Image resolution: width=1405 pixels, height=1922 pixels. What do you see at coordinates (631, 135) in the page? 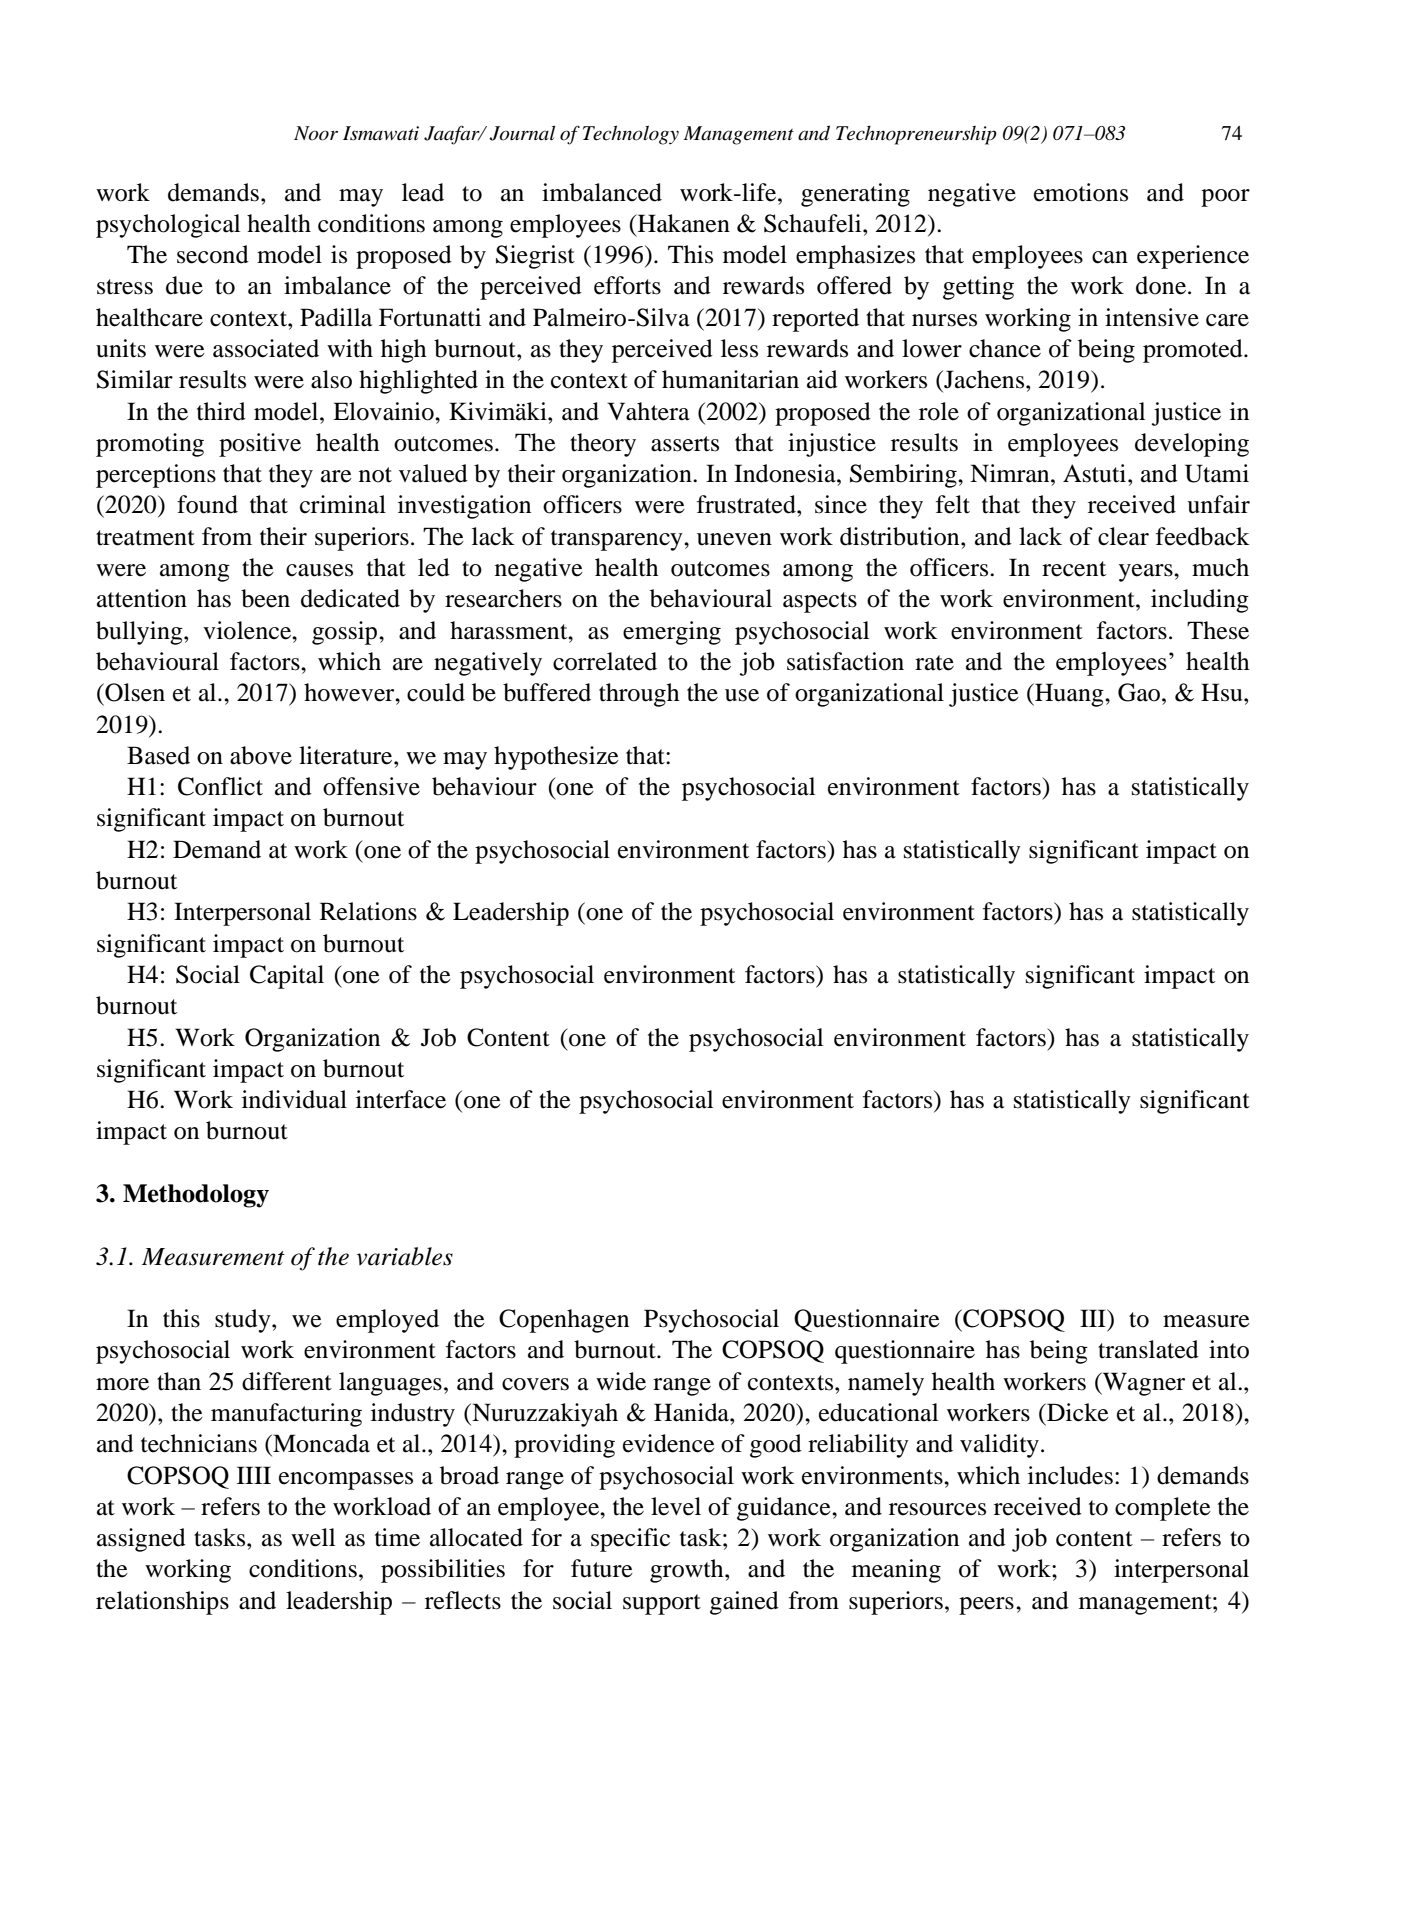
I see `Technology` at bounding box center [631, 135].
